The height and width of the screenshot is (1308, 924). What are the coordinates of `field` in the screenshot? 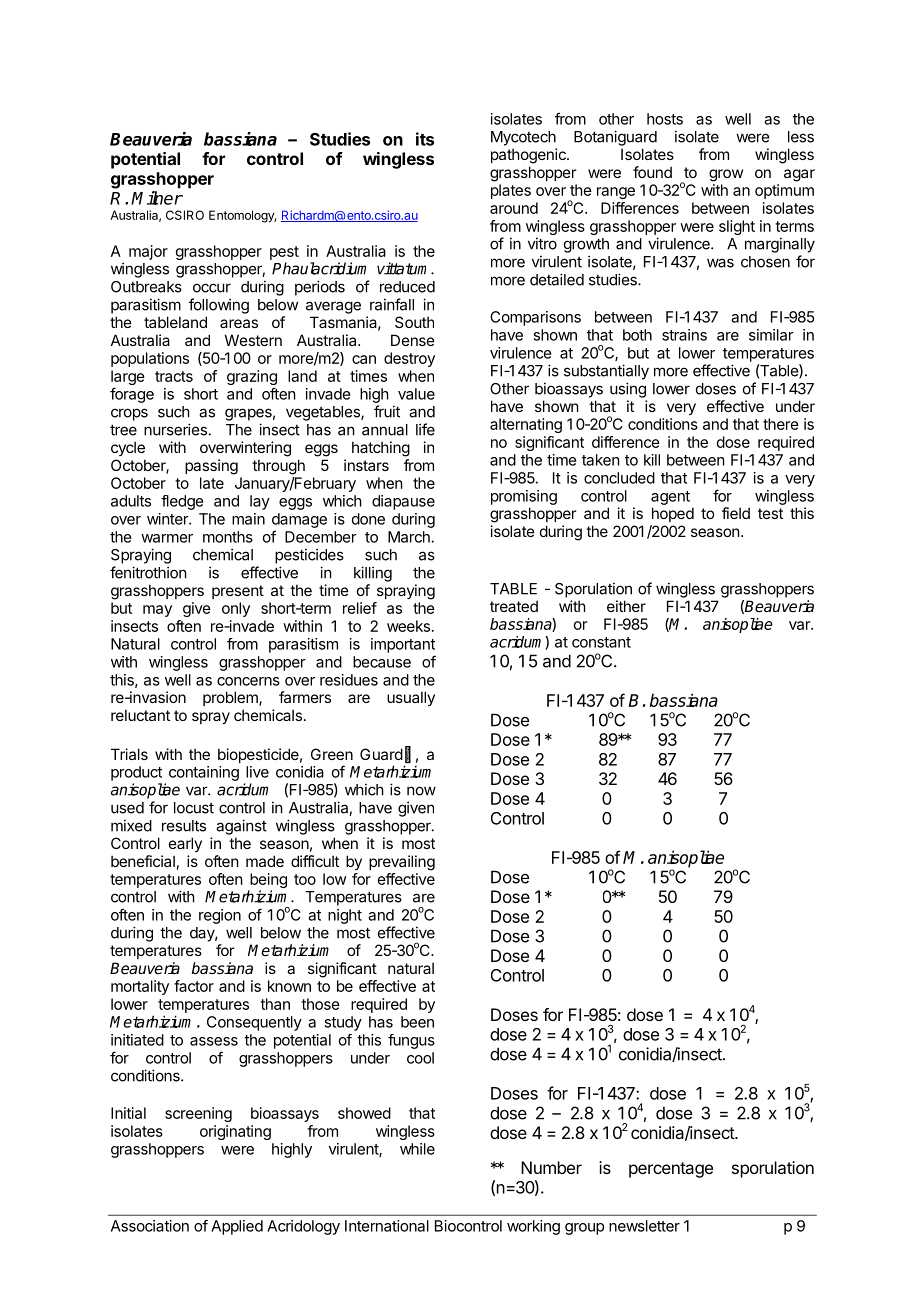 It's located at (736, 513).
